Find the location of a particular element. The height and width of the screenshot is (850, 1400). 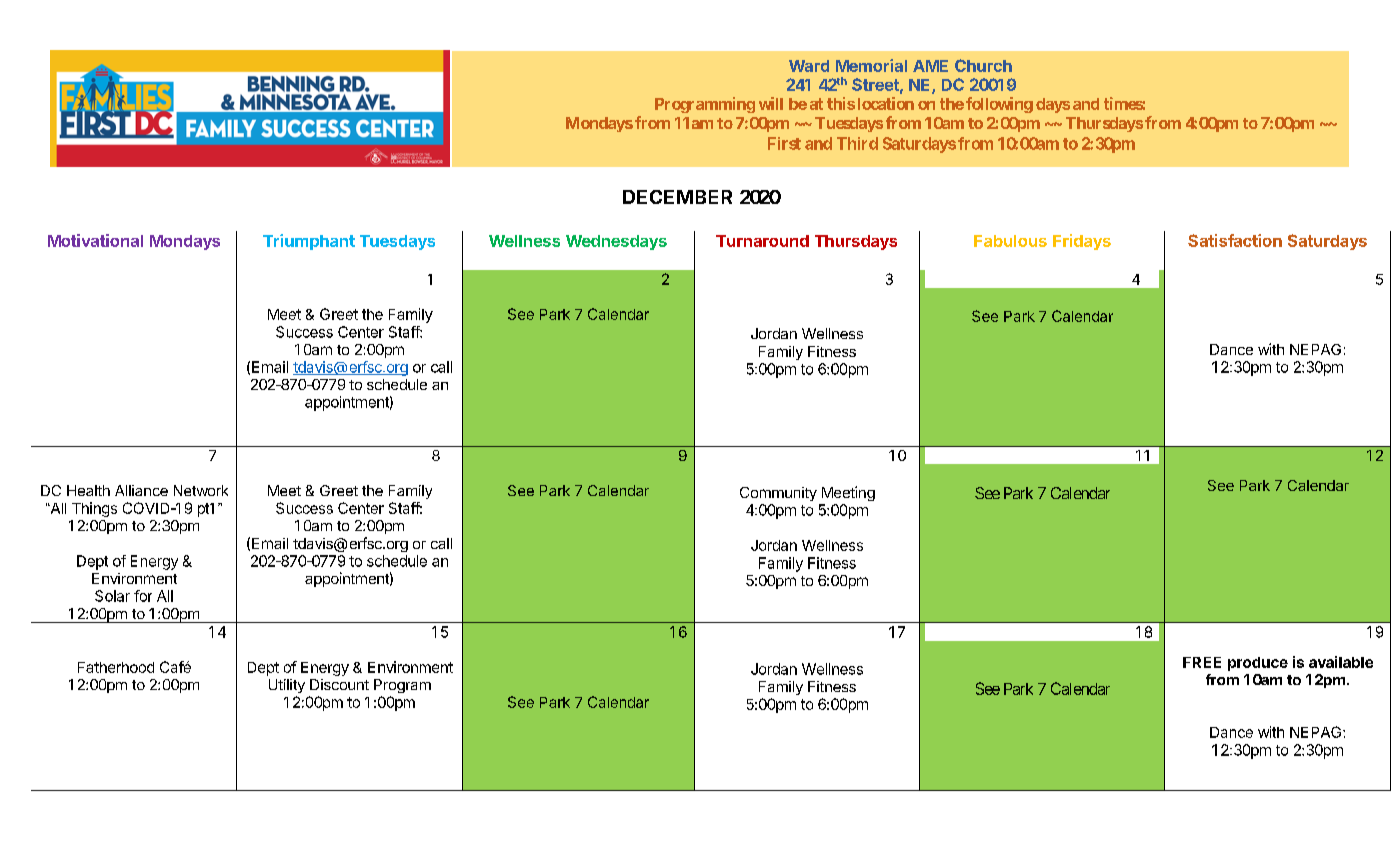

Utility is located at coordinates (287, 686).
